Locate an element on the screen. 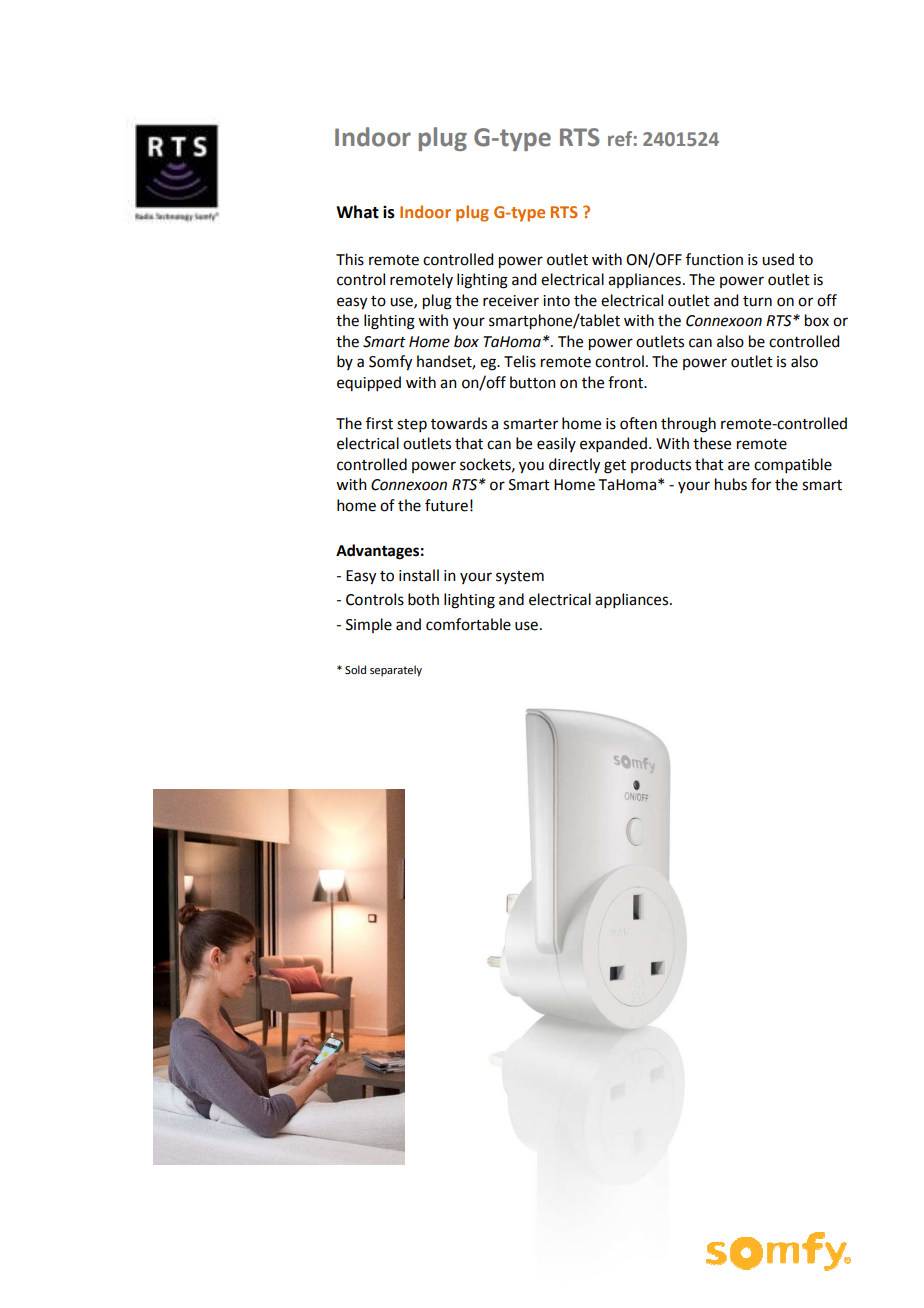 The height and width of the screenshot is (1308, 924). function is located at coordinates (714, 259).
